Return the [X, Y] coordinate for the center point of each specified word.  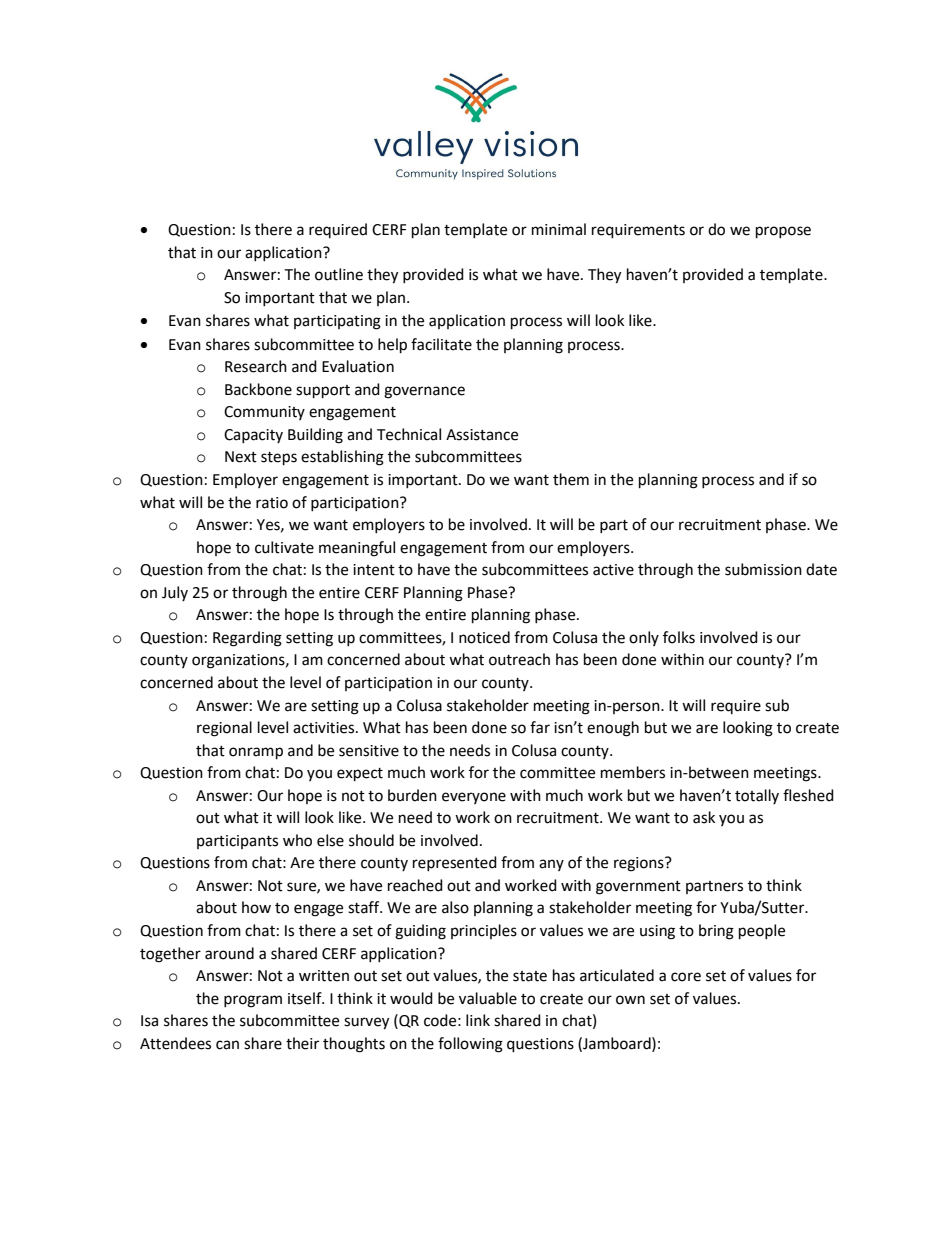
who [297, 840]
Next [241, 457]
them [571, 479]
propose [783, 232]
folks [679, 637]
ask [704, 817]
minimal [559, 229]
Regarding [247, 639]
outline [339, 274]
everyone [474, 798]
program [253, 1001]
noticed [484, 637]
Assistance [482, 435]
